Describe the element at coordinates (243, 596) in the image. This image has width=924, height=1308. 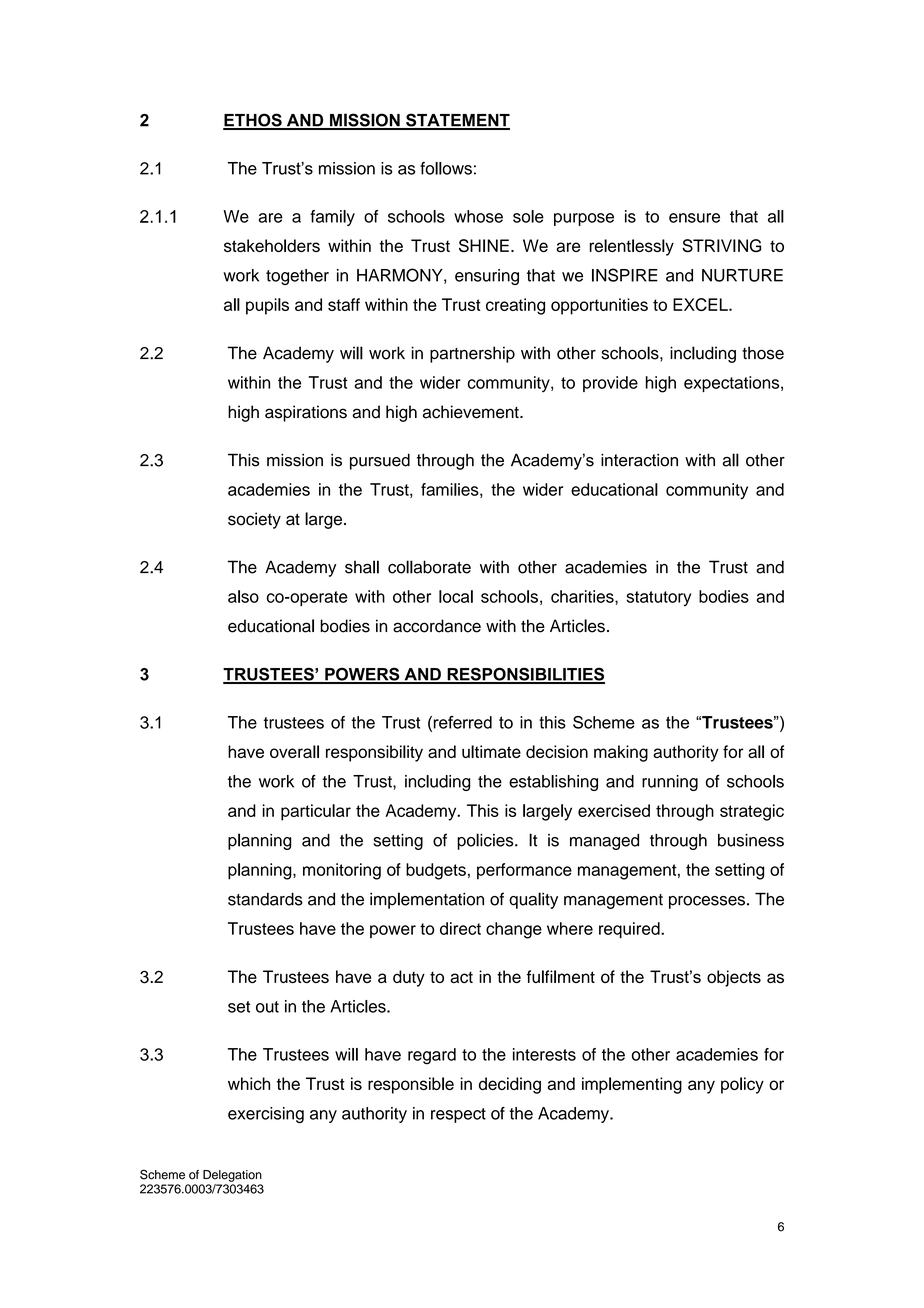
I see `also` at that location.
